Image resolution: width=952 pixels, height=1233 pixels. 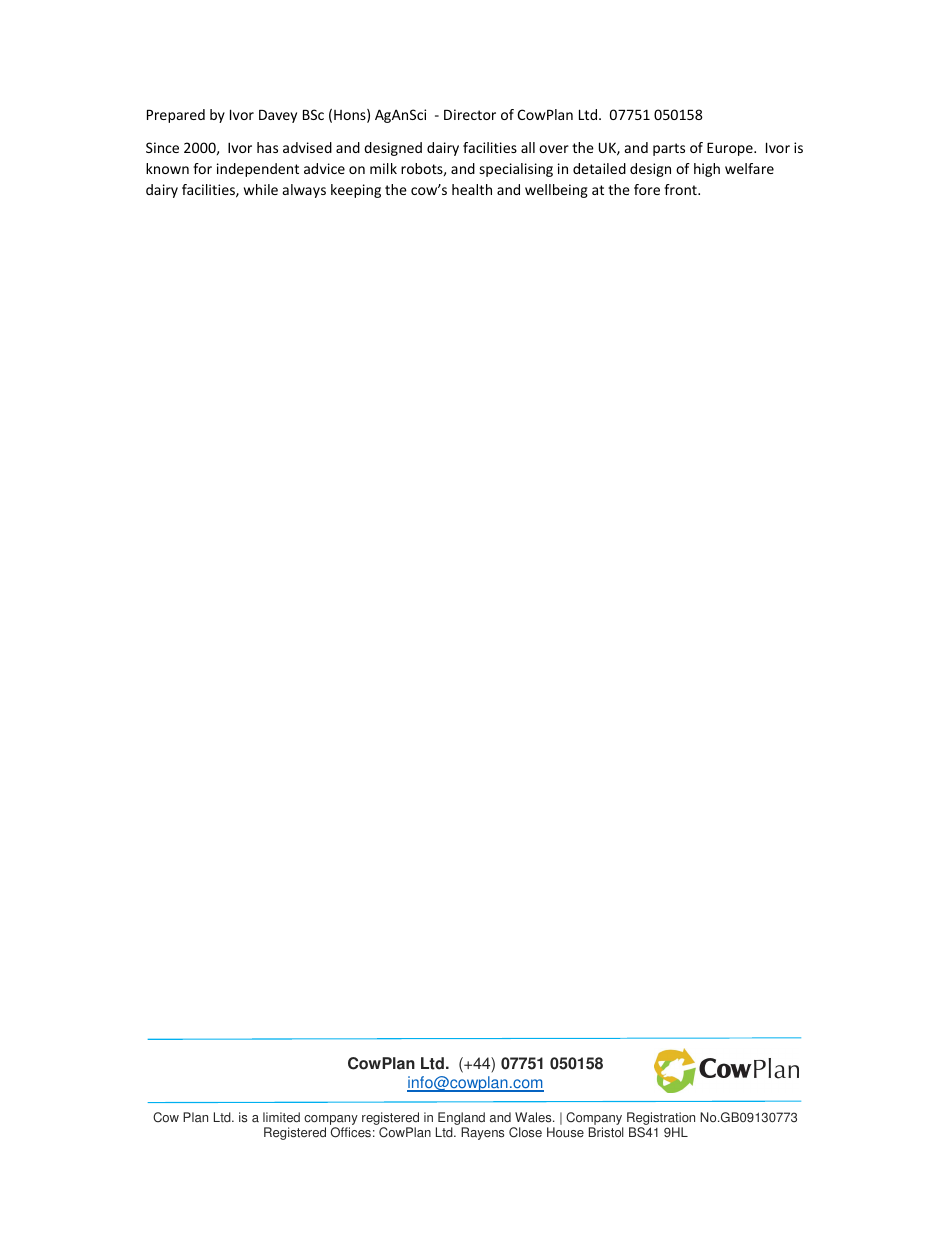 I want to click on parts, so click(x=669, y=149).
